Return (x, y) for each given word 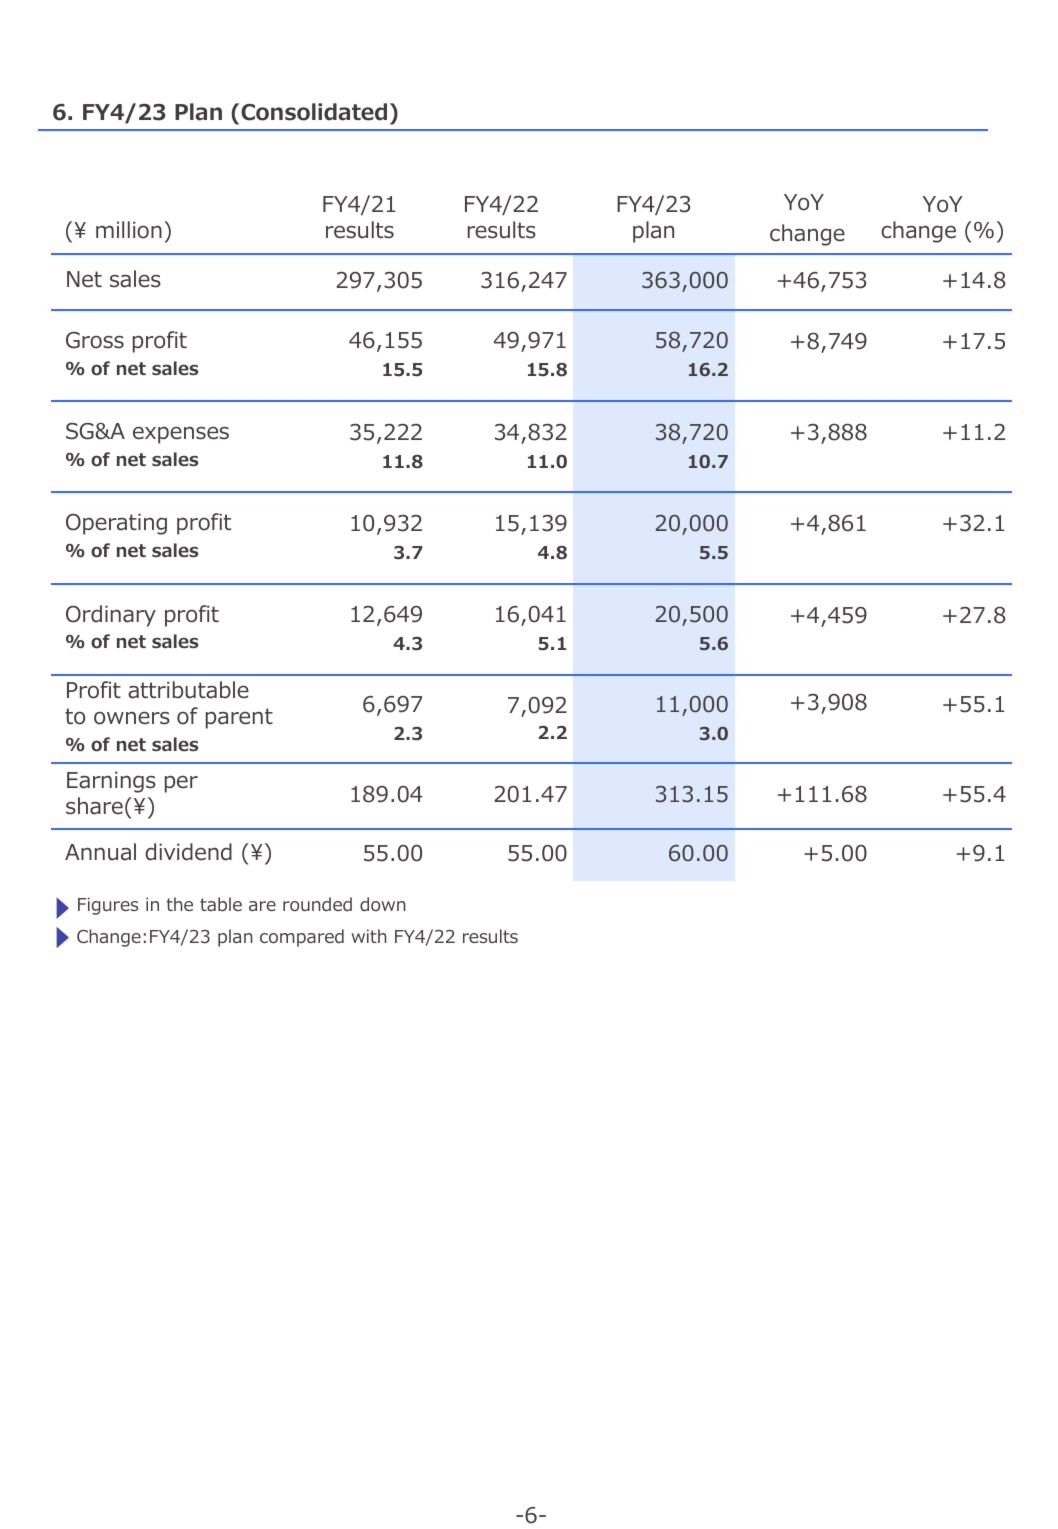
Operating (116, 524)
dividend (188, 852)
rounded (317, 904)
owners (132, 718)
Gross (95, 340)
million (129, 230)
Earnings (111, 782)
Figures (108, 906)
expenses (181, 435)
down (383, 904)
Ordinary (111, 616)
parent (239, 718)
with (369, 936)
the (179, 904)
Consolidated (314, 112)
